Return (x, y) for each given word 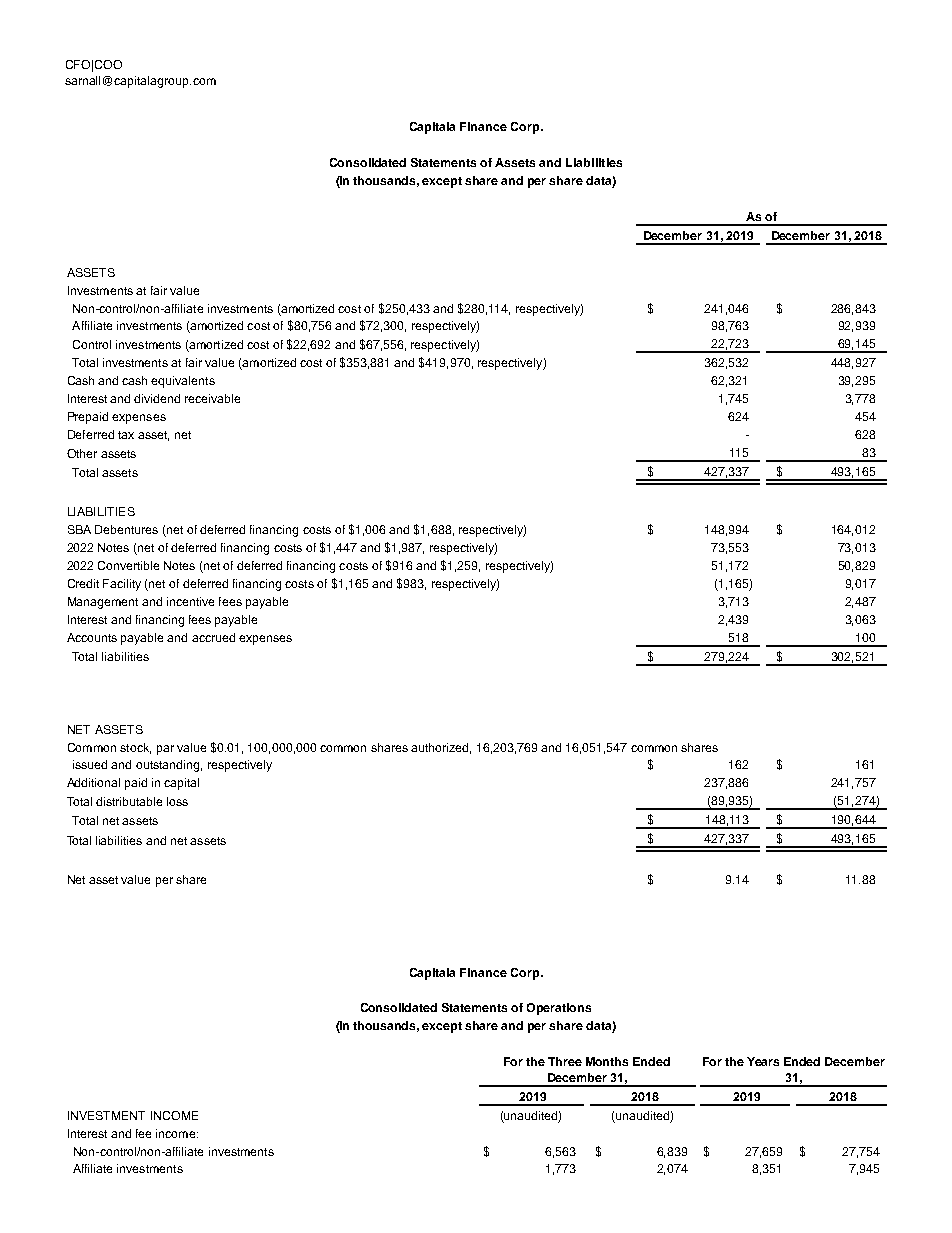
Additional (93, 782)
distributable (129, 801)
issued (90, 764)
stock (135, 748)
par (165, 750)
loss (177, 801)
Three (565, 1061)
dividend (157, 398)
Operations (559, 1009)
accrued (213, 637)
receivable (212, 398)
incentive (190, 601)
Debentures (126, 529)
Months (607, 1061)
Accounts (92, 637)
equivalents (183, 382)
